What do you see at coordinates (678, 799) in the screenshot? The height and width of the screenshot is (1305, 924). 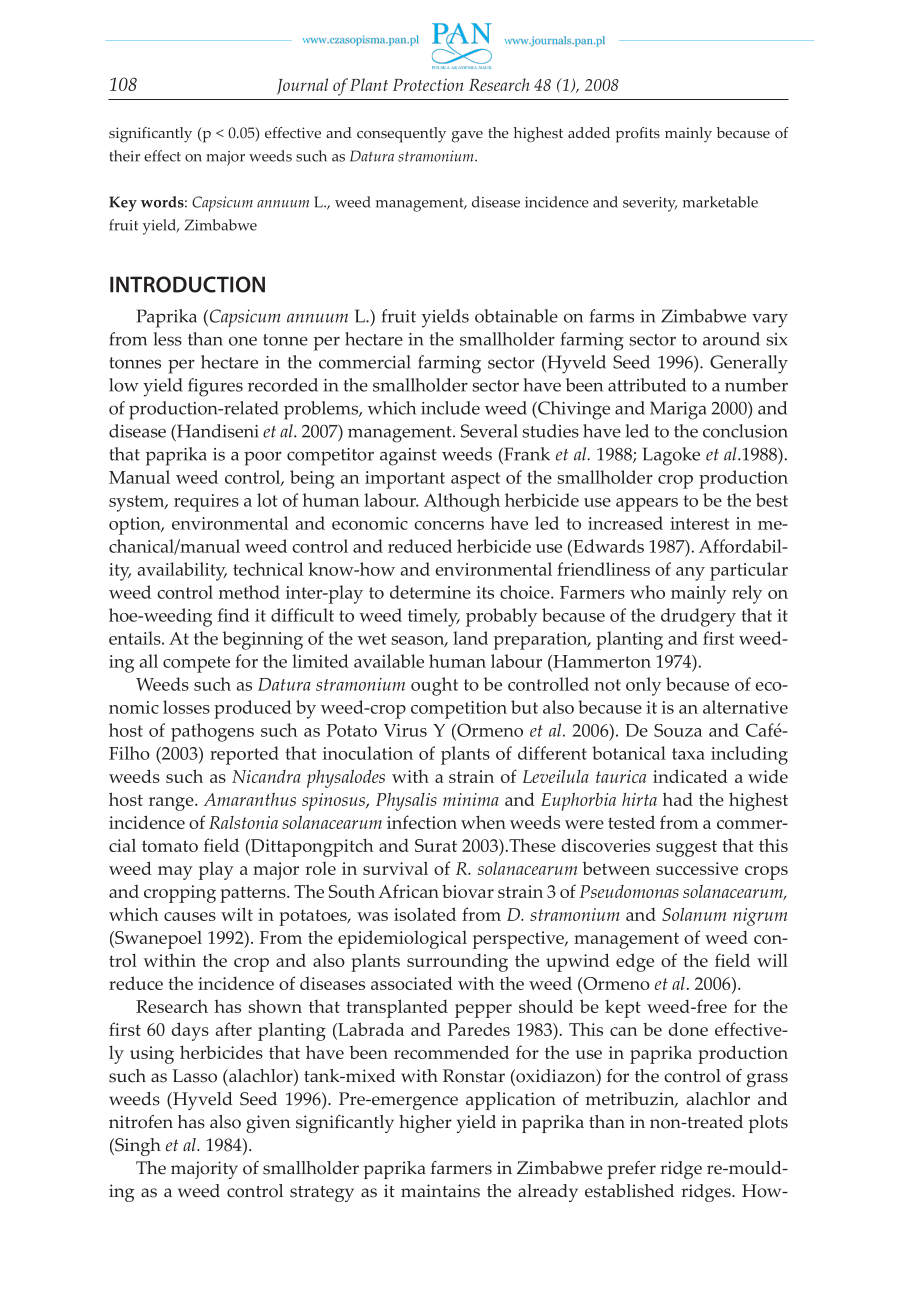 I see `had` at bounding box center [678, 799].
